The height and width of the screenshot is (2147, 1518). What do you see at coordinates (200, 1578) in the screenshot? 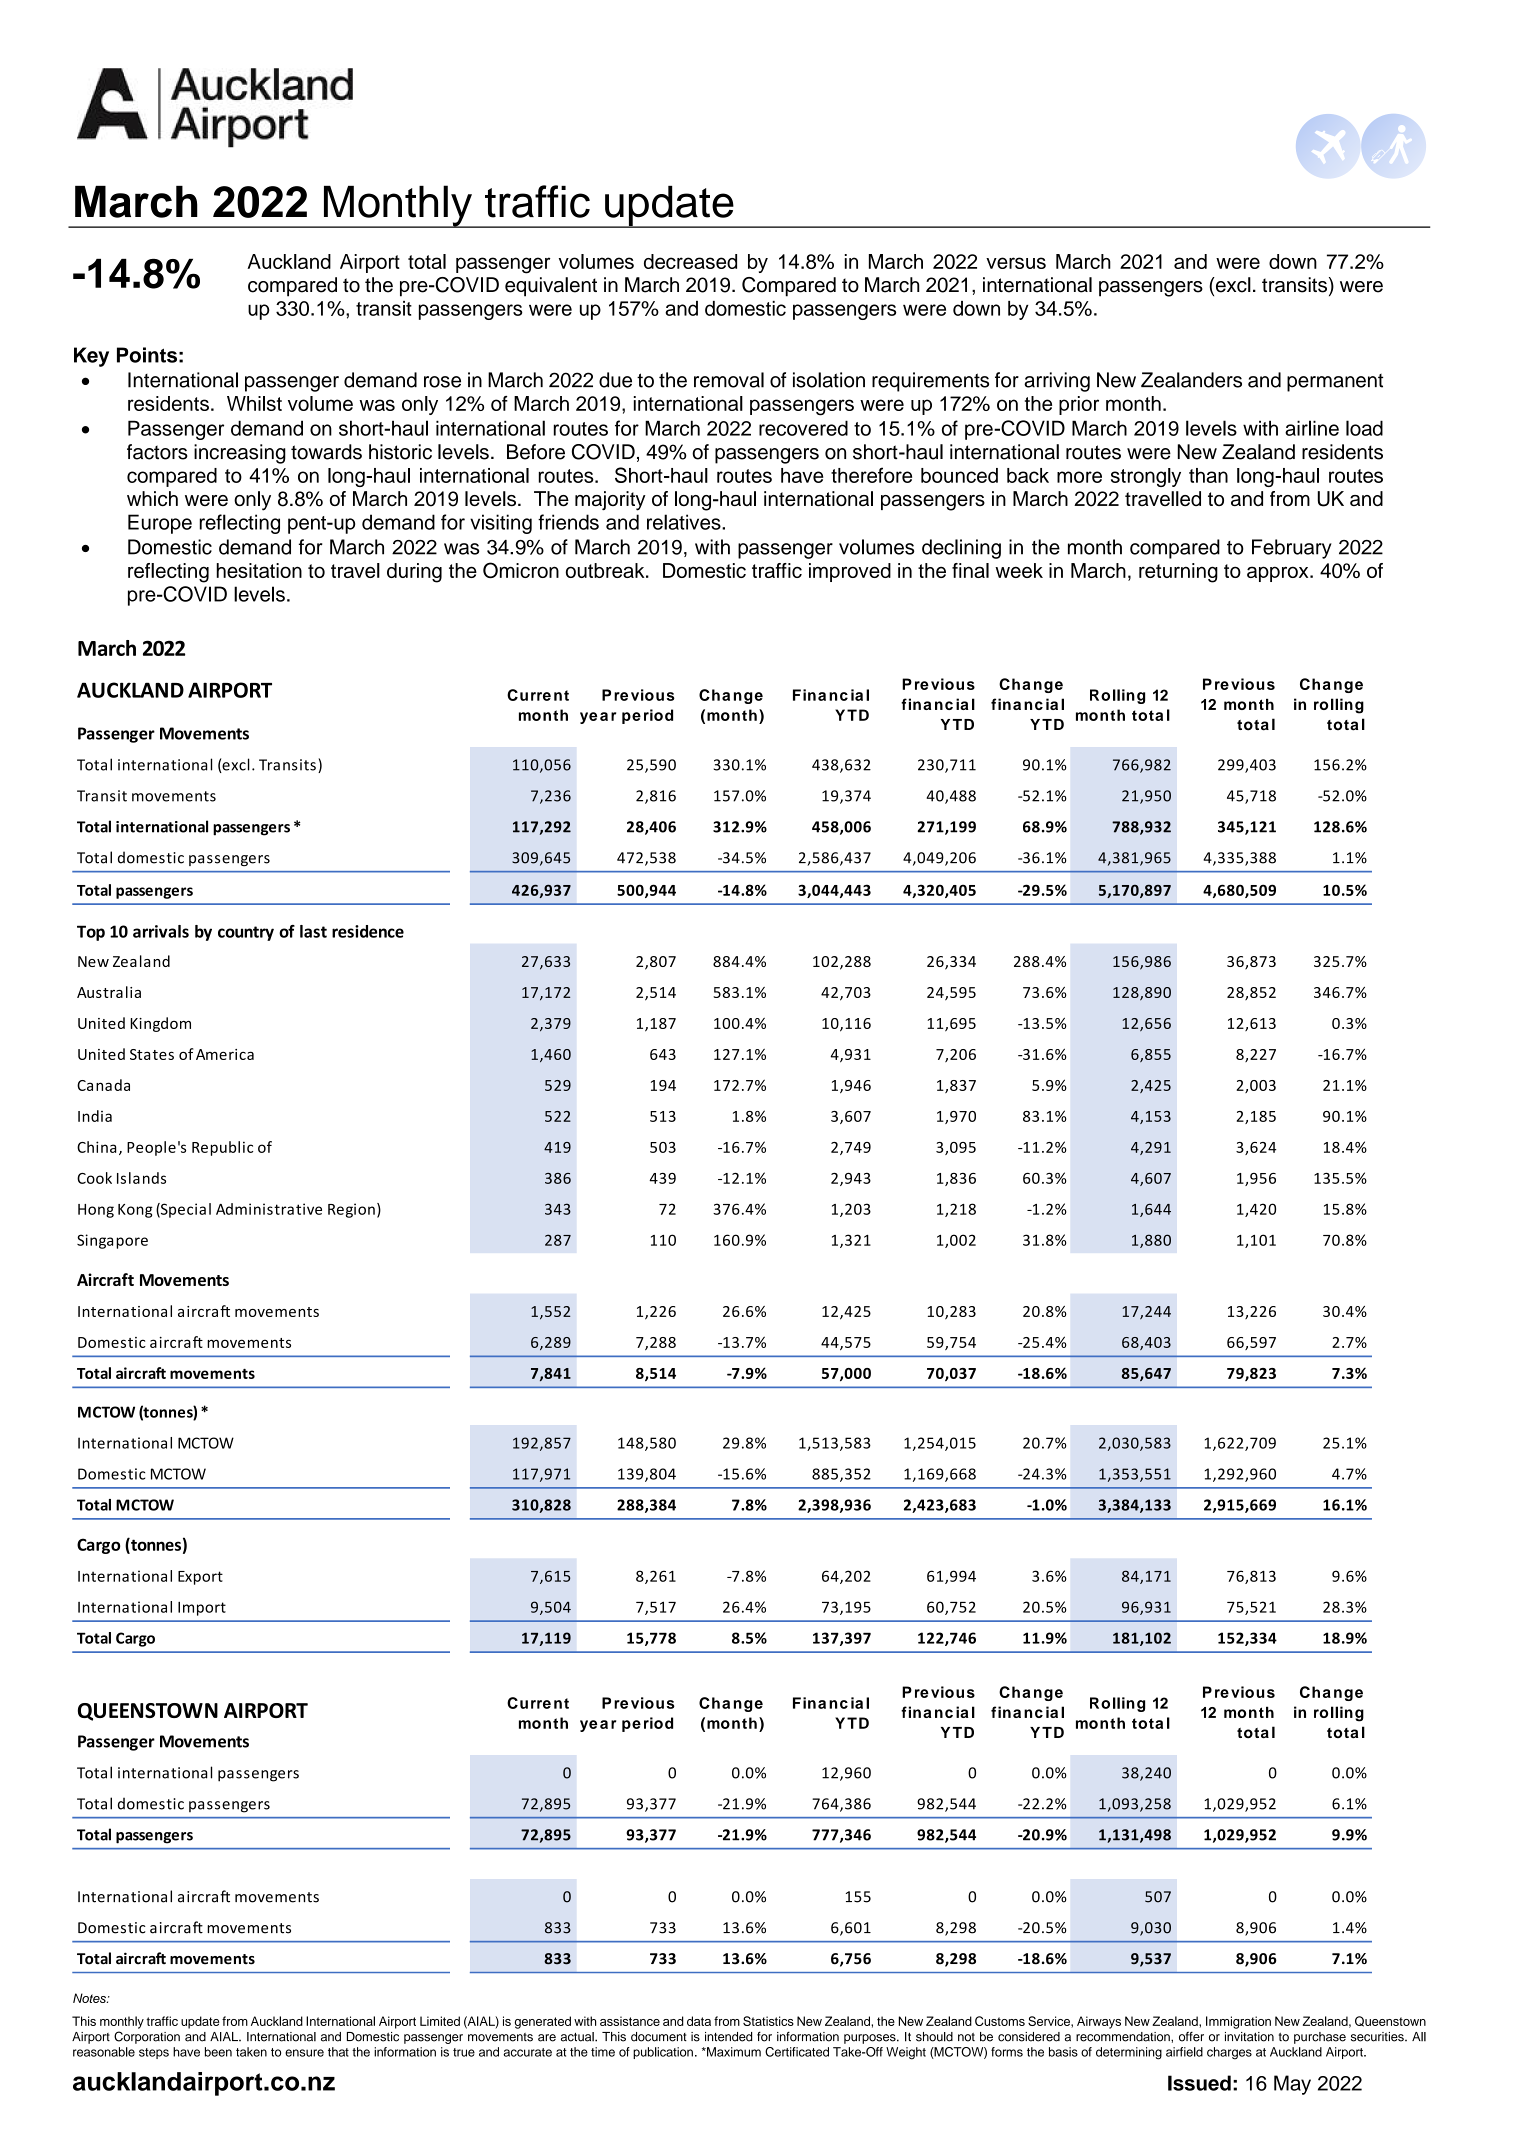
I see `Export` at bounding box center [200, 1578].
